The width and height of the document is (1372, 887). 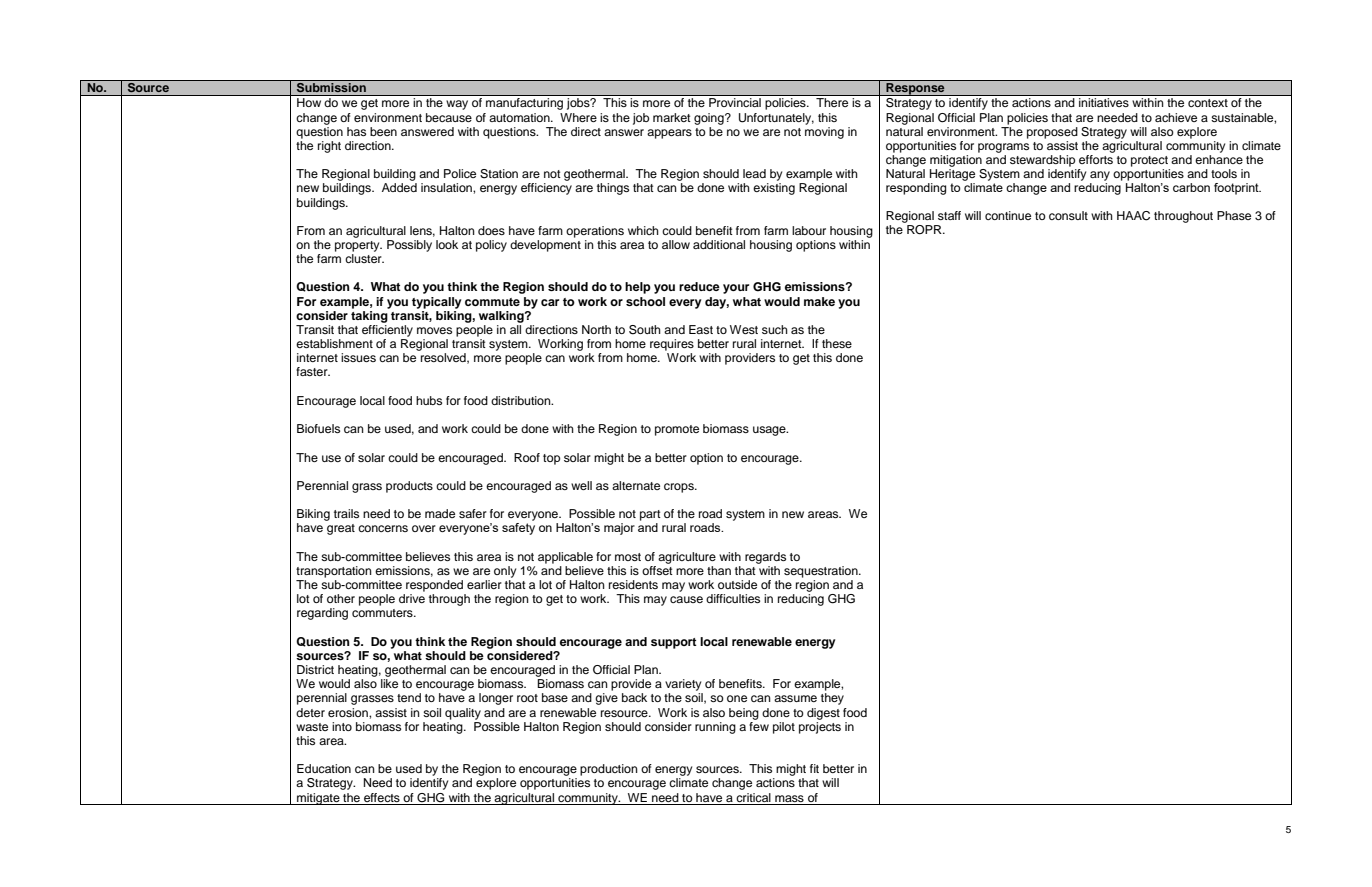 What do you see at coordinates (382, 797) in the document?
I see `effects` at bounding box center [382, 797].
